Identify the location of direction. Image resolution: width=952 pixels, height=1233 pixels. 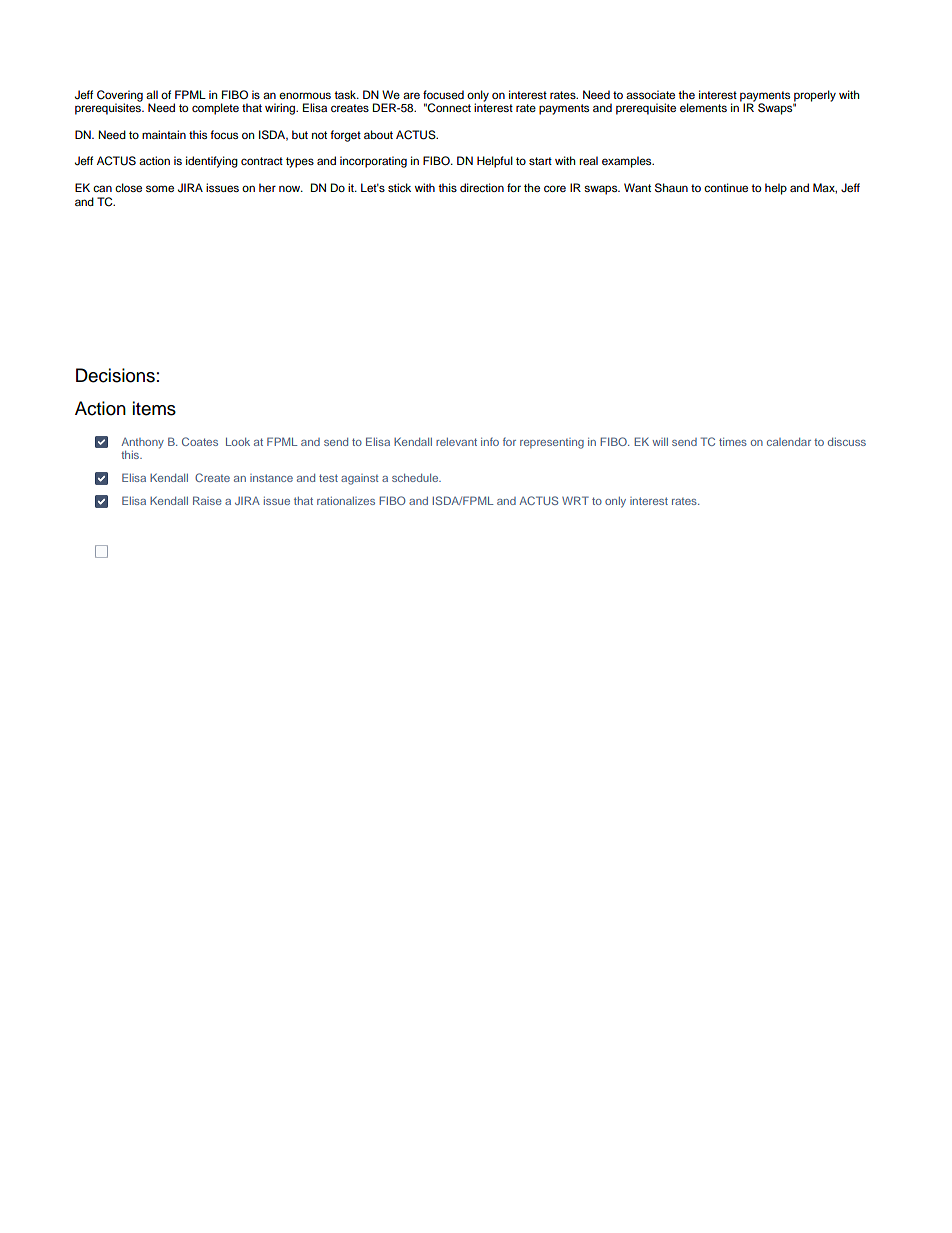
(482, 187).
